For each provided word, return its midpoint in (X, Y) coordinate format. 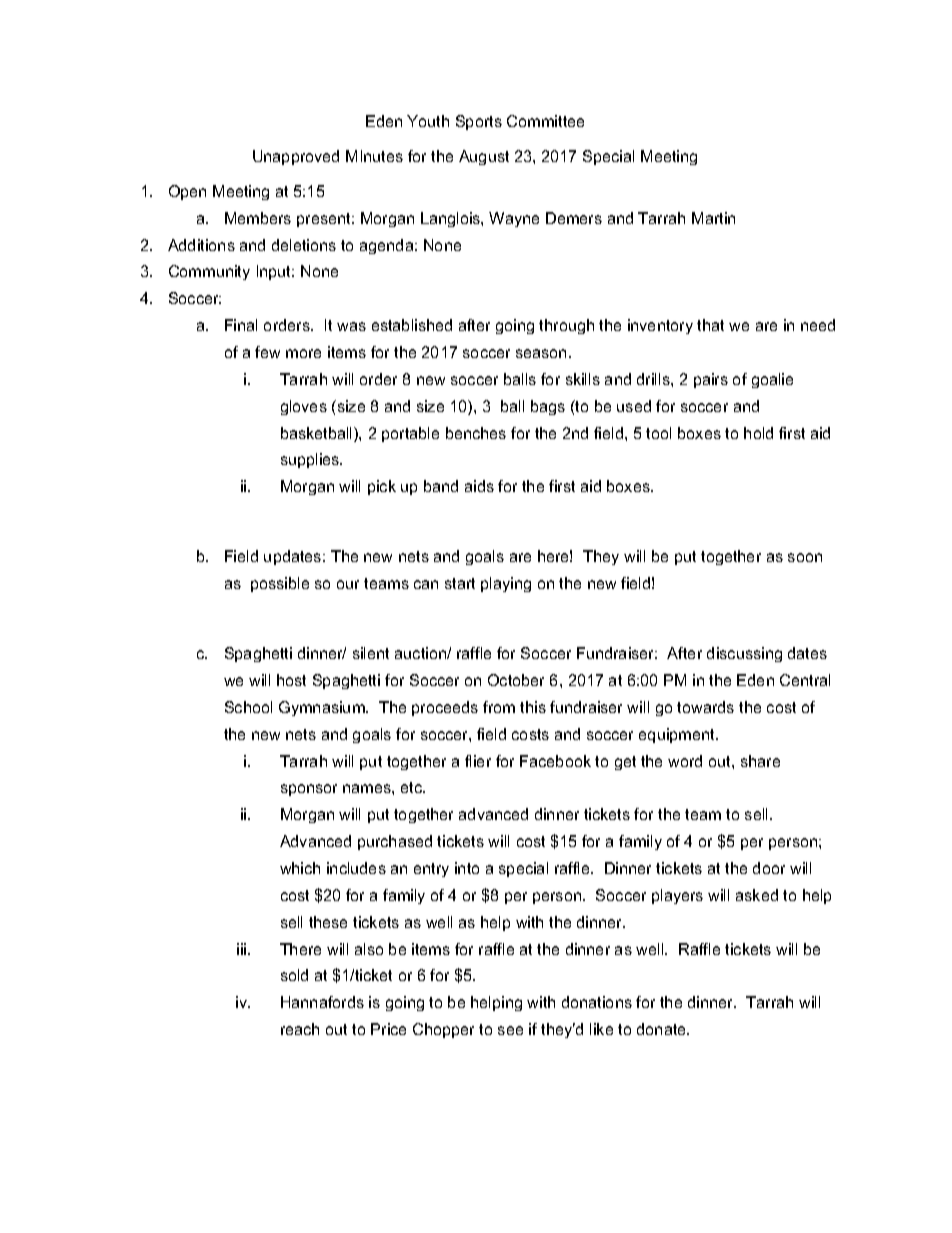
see (510, 1030)
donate (663, 1029)
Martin (713, 218)
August (484, 157)
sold (294, 975)
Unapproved (296, 157)
